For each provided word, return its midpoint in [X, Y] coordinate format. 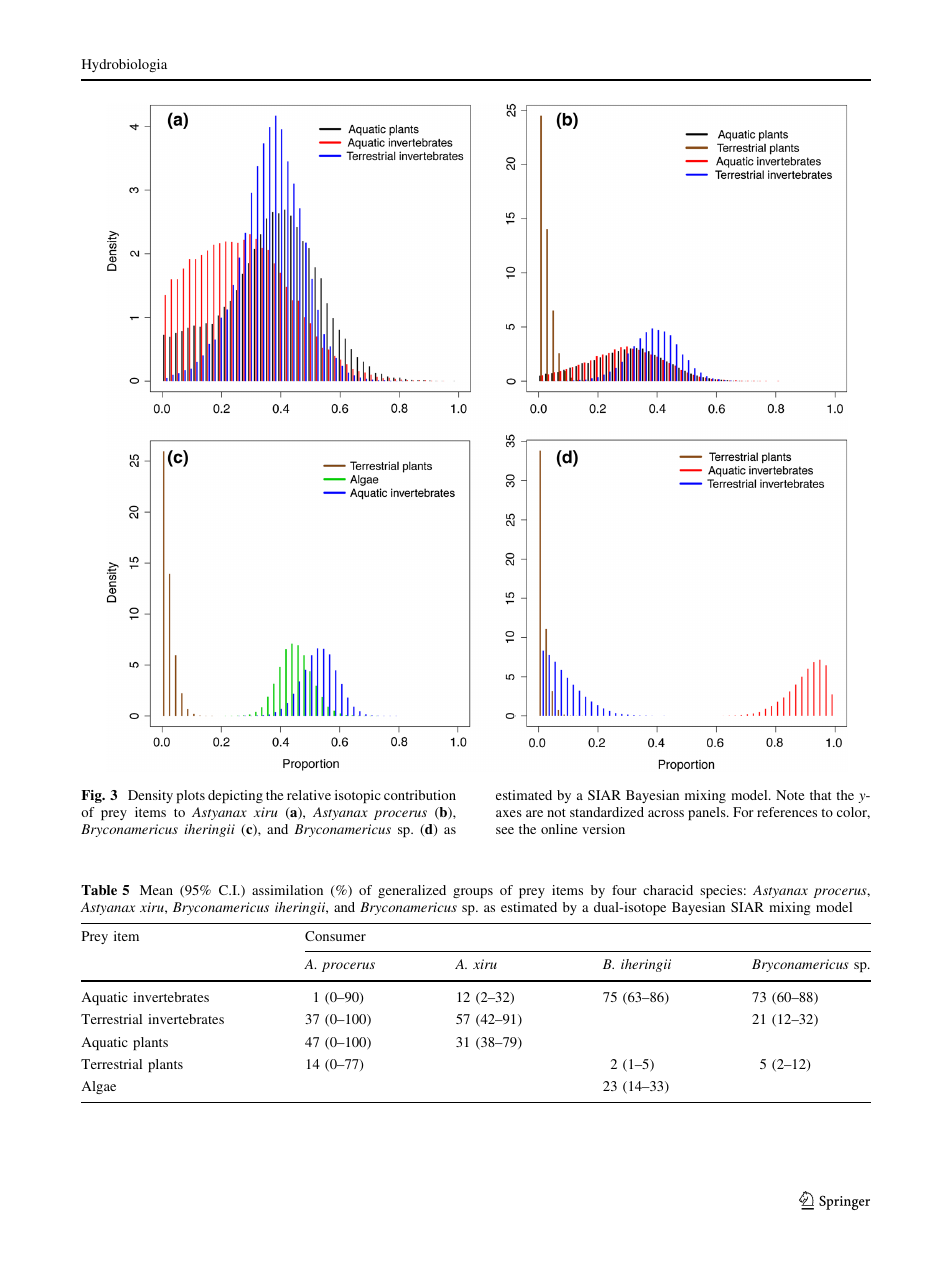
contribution [420, 795]
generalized [412, 891]
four [624, 890]
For [743, 812]
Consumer [335, 936]
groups [473, 893]
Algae [98, 1087]
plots [191, 796]
